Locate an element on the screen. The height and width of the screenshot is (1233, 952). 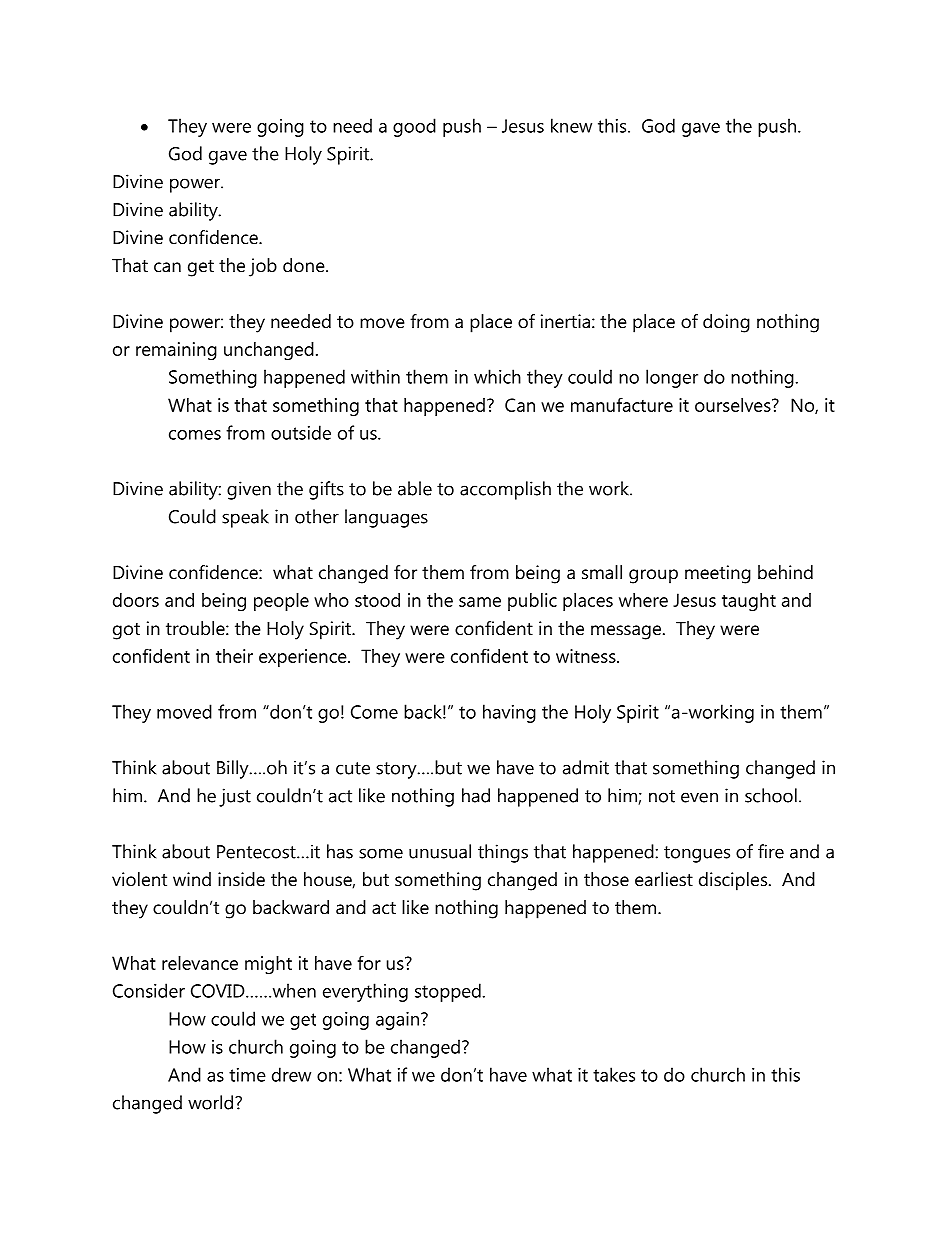
again is located at coordinates (397, 1021).
